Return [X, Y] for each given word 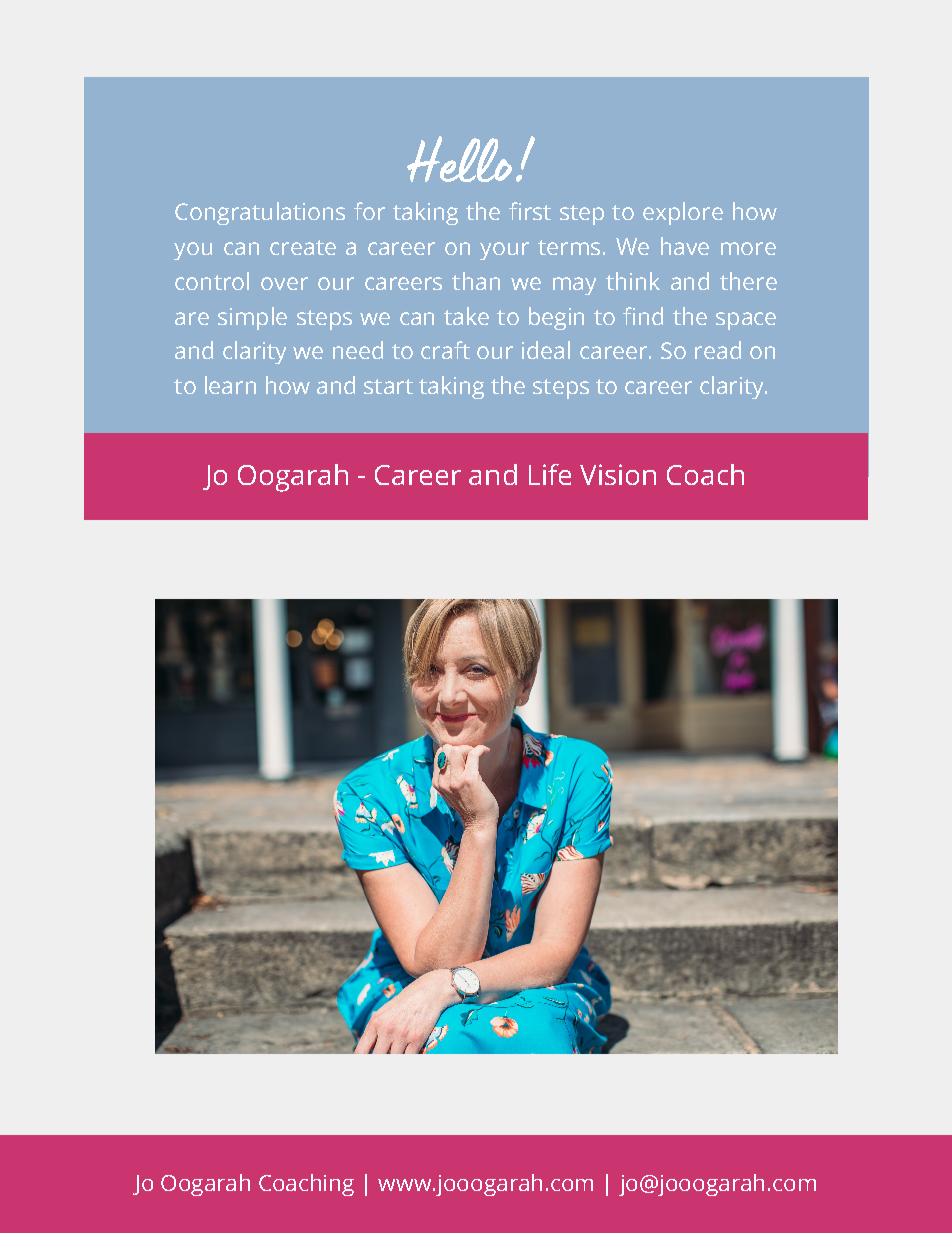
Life [550, 474]
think [633, 281]
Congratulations [260, 213]
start [388, 386]
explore [683, 213]
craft [445, 350]
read [718, 350]
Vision [618, 474]
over [284, 283]
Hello [459, 159]
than [476, 281]
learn [230, 385]
